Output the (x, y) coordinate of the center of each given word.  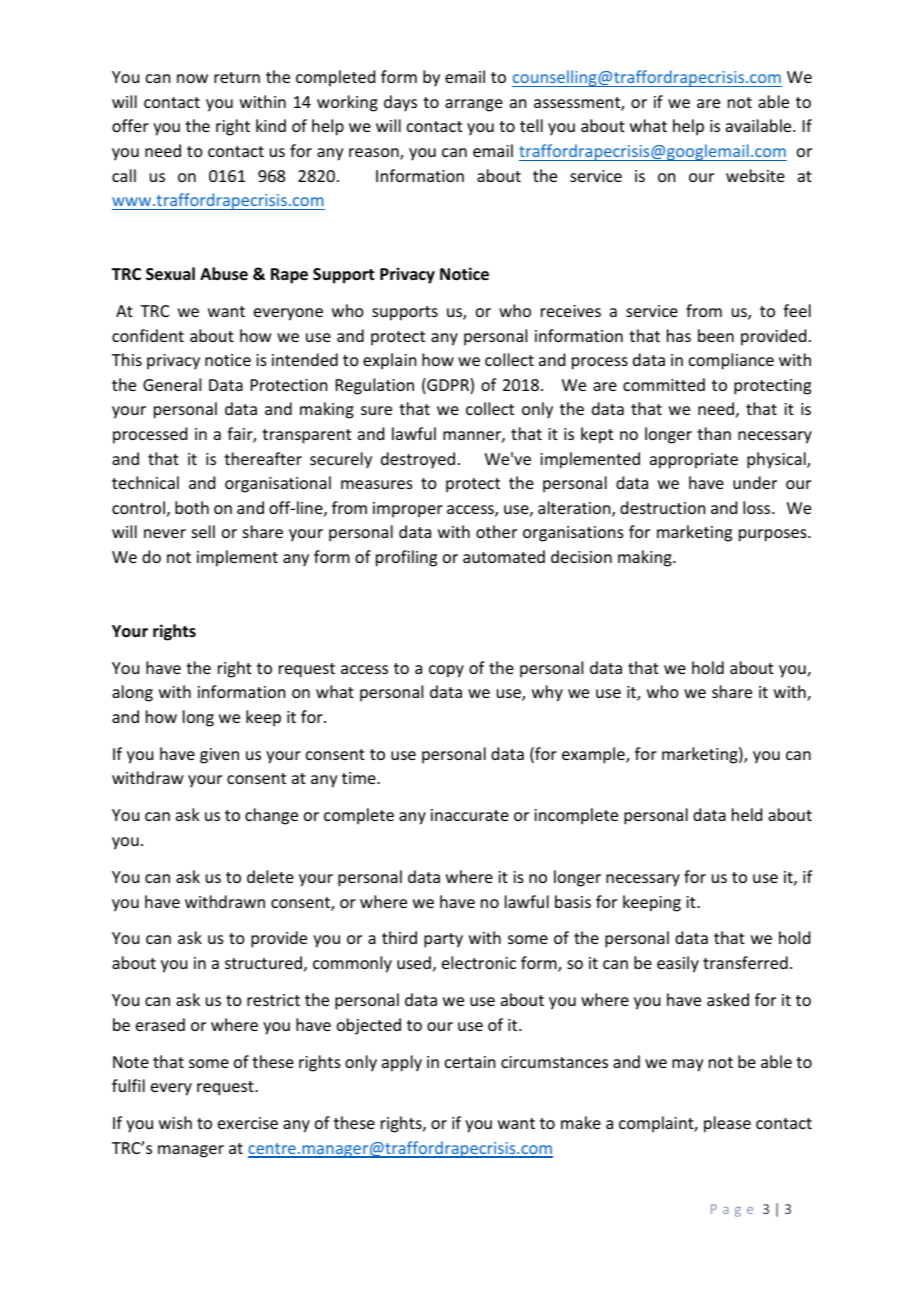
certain (470, 1062)
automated (504, 556)
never (165, 533)
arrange (474, 105)
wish (175, 1122)
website (755, 175)
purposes (774, 535)
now (192, 78)
